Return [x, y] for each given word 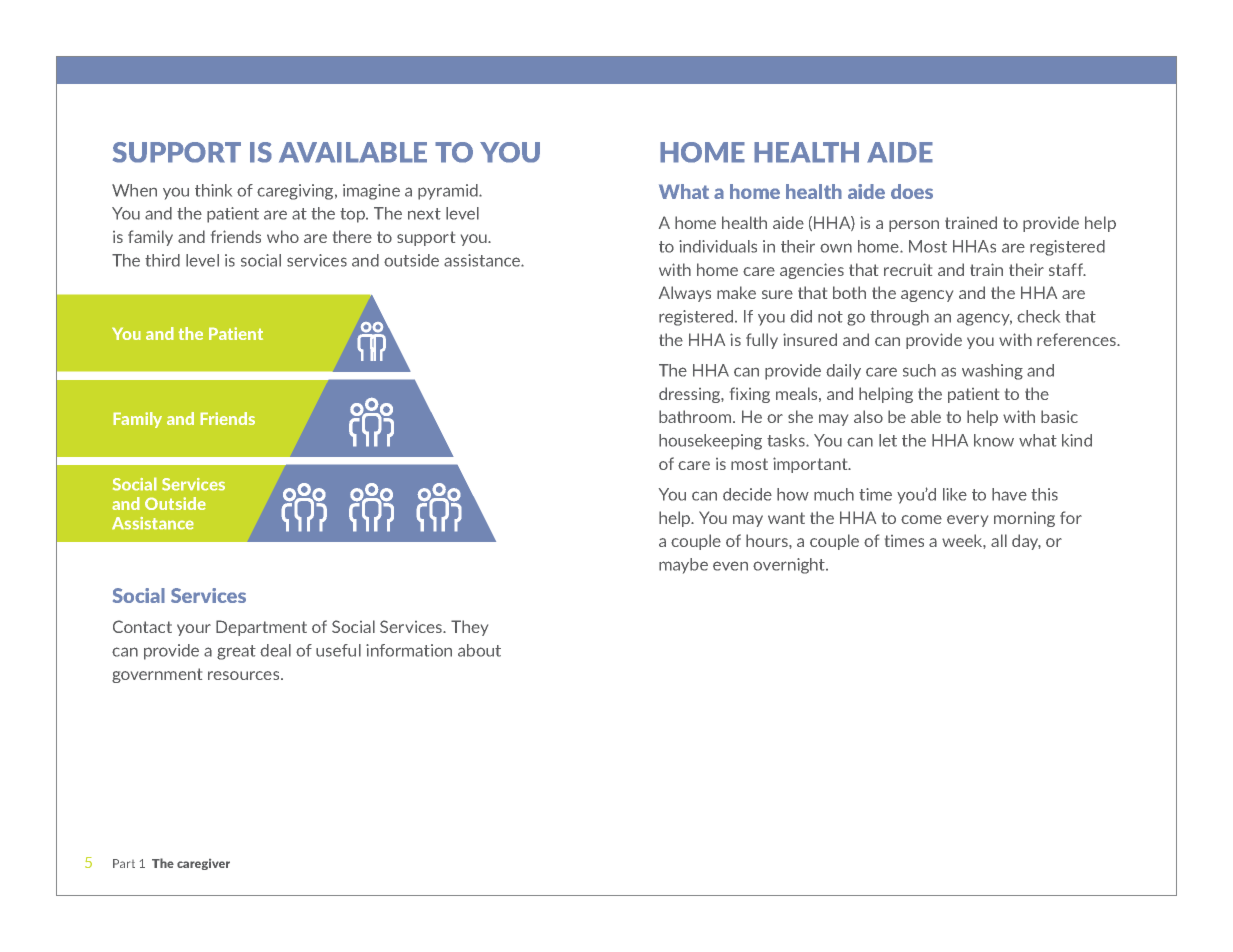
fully [762, 341]
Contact [142, 626]
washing [992, 372]
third [162, 260]
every [967, 521]
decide [747, 494]
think [213, 190]
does [912, 191]
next [424, 214]
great [236, 652]
